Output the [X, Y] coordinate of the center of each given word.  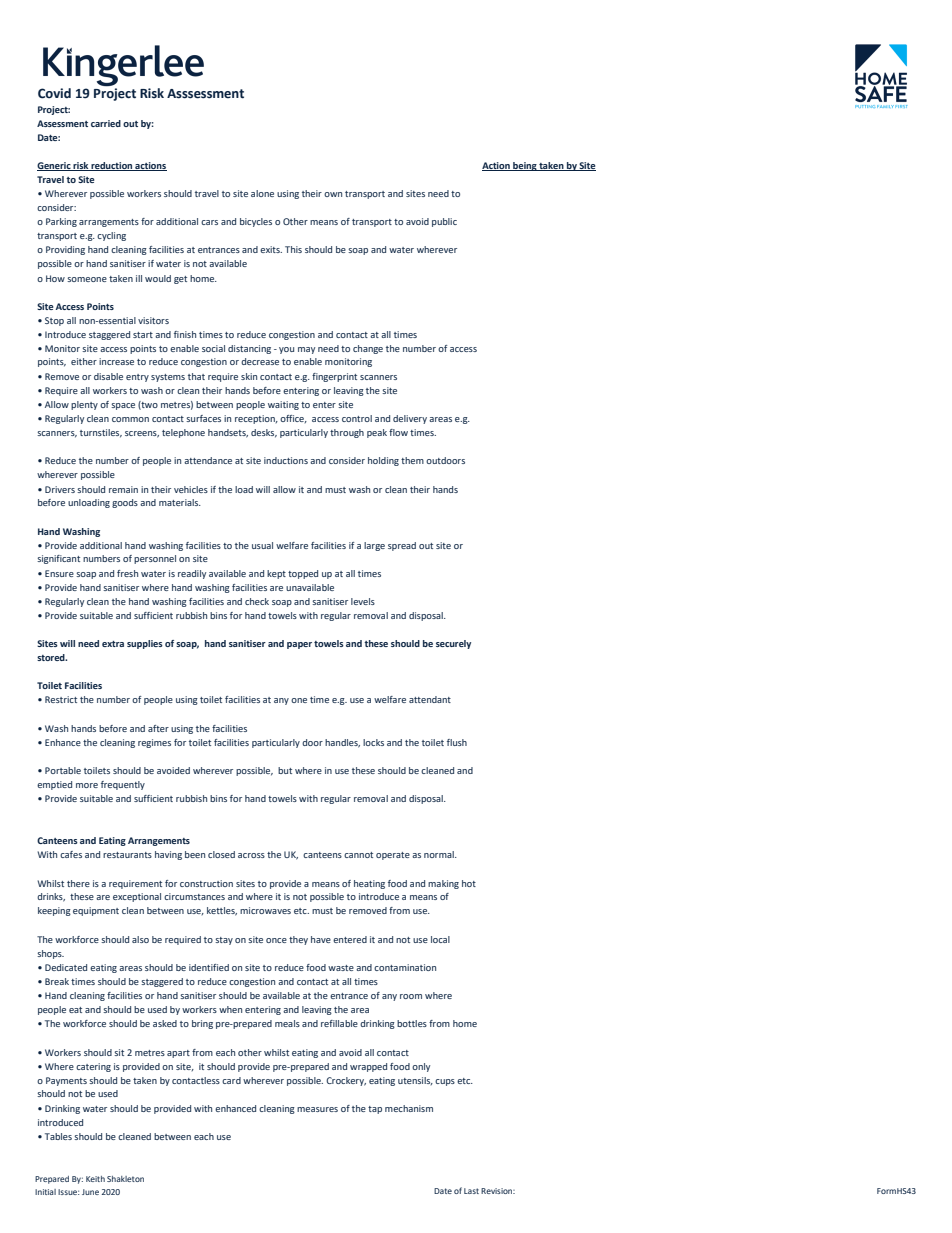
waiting [283, 405]
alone [262, 193]
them [412, 460]
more [87, 785]
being [525, 166]
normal [440, 854]
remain [123, 489]
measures [317, 1109]
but [285, 770]
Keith [95, 1179]
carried [106, 123]
